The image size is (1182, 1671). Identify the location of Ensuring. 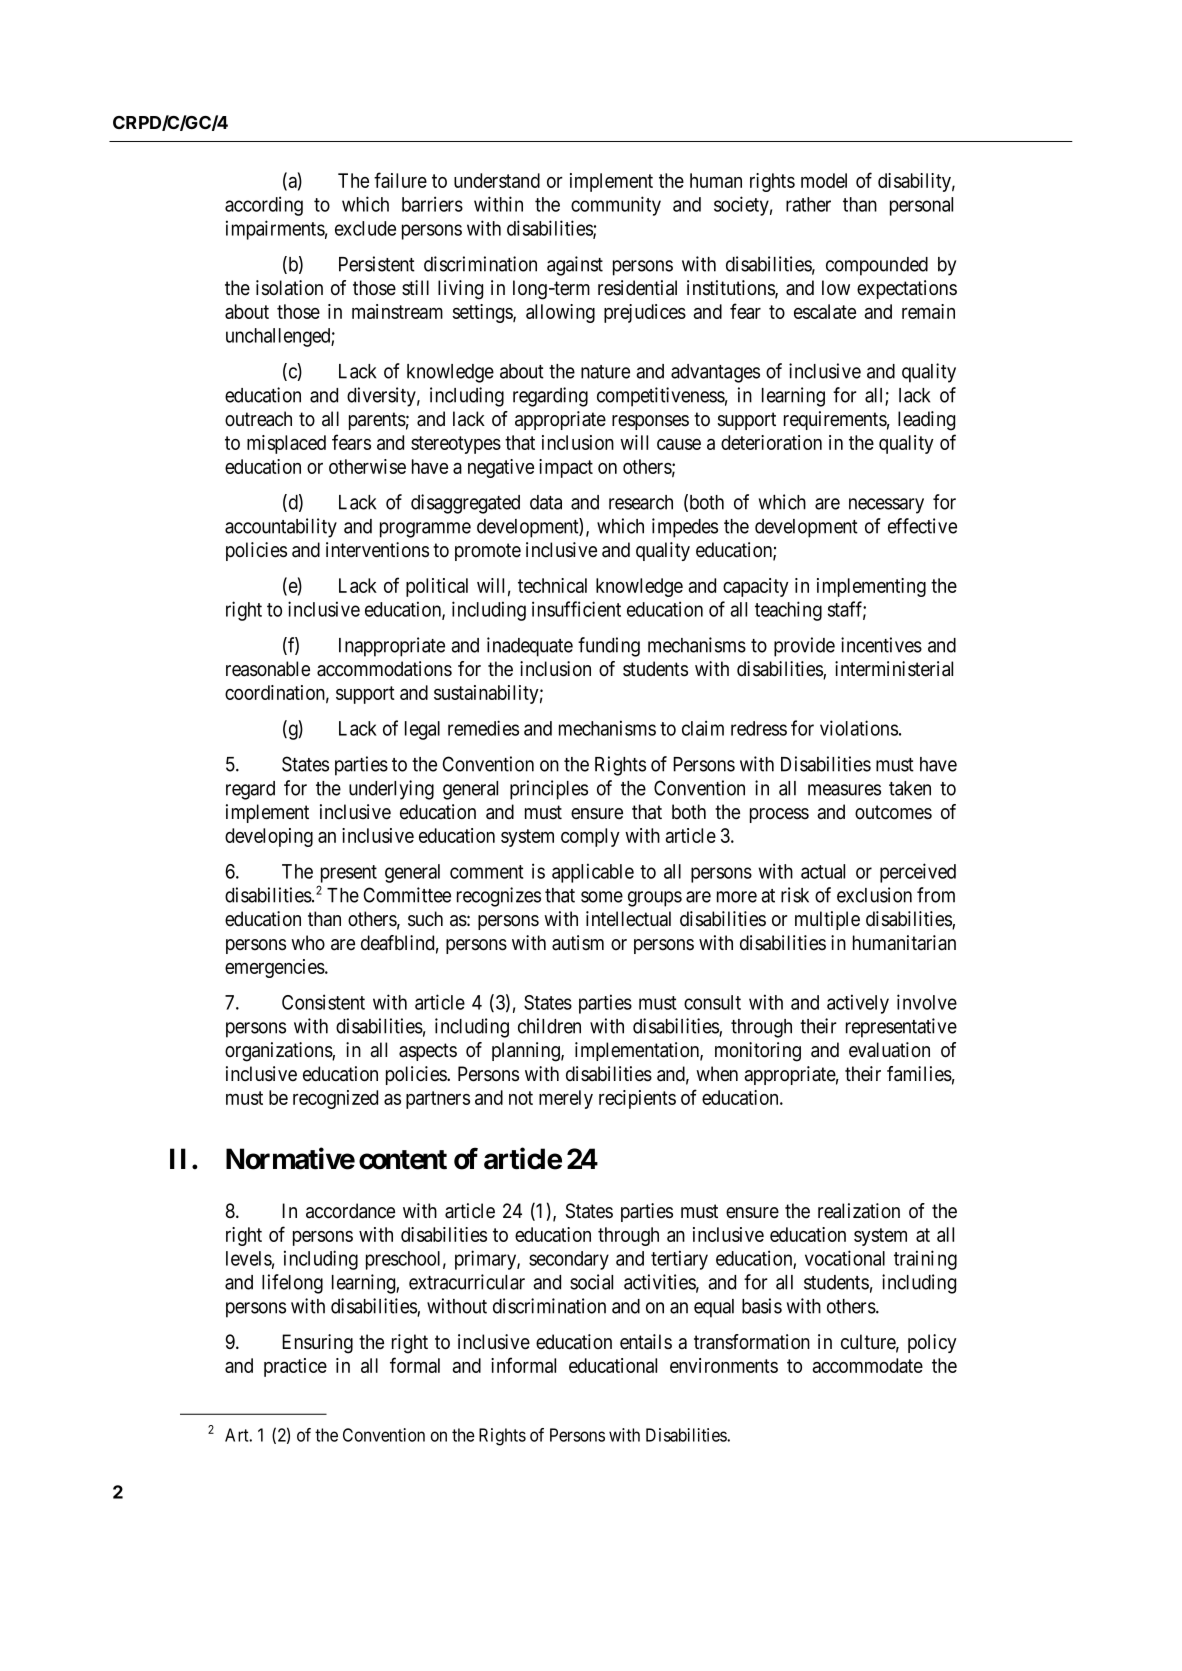
(317, 1344).
